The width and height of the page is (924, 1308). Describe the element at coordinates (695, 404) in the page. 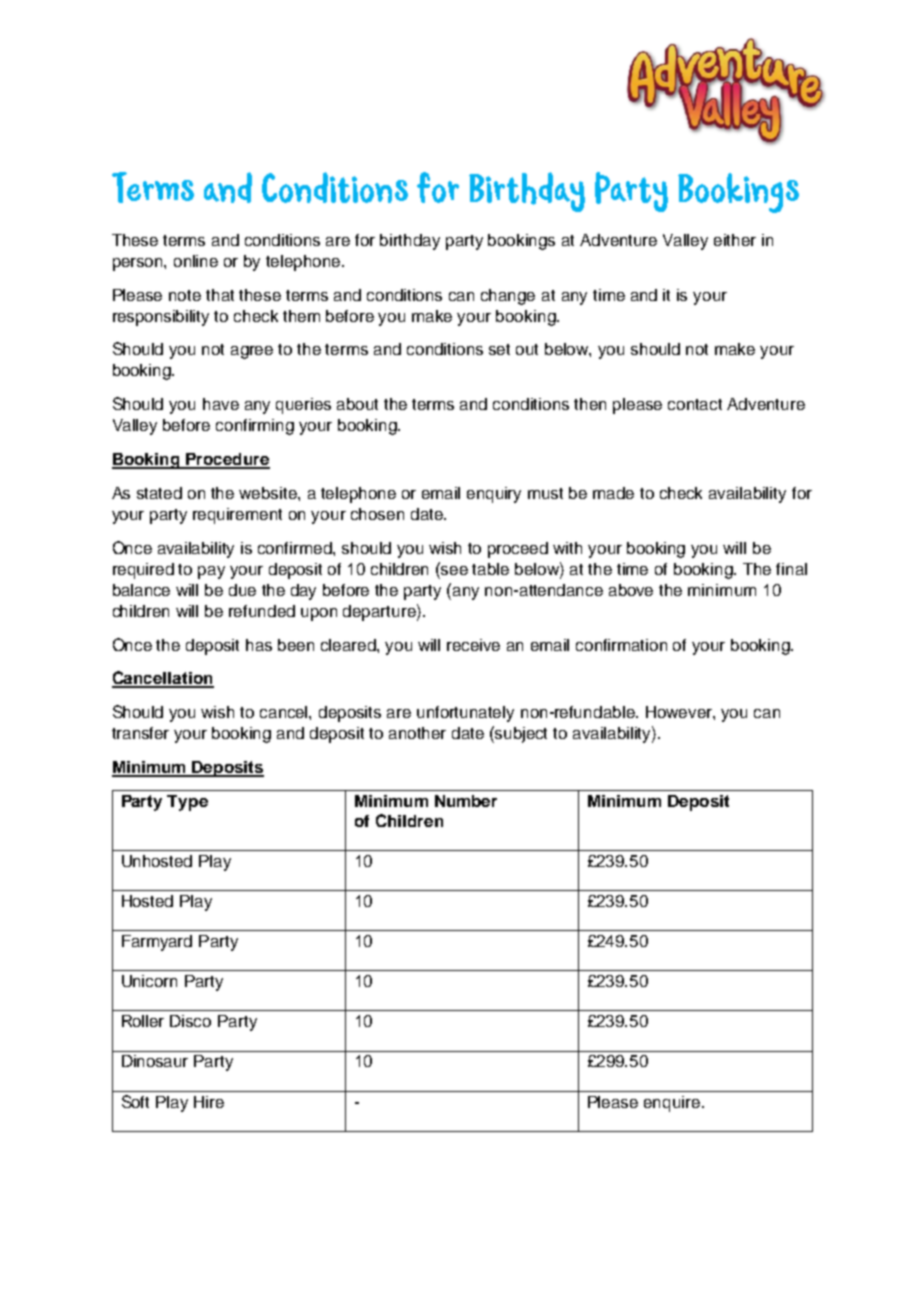

I see `contact` at that location.
